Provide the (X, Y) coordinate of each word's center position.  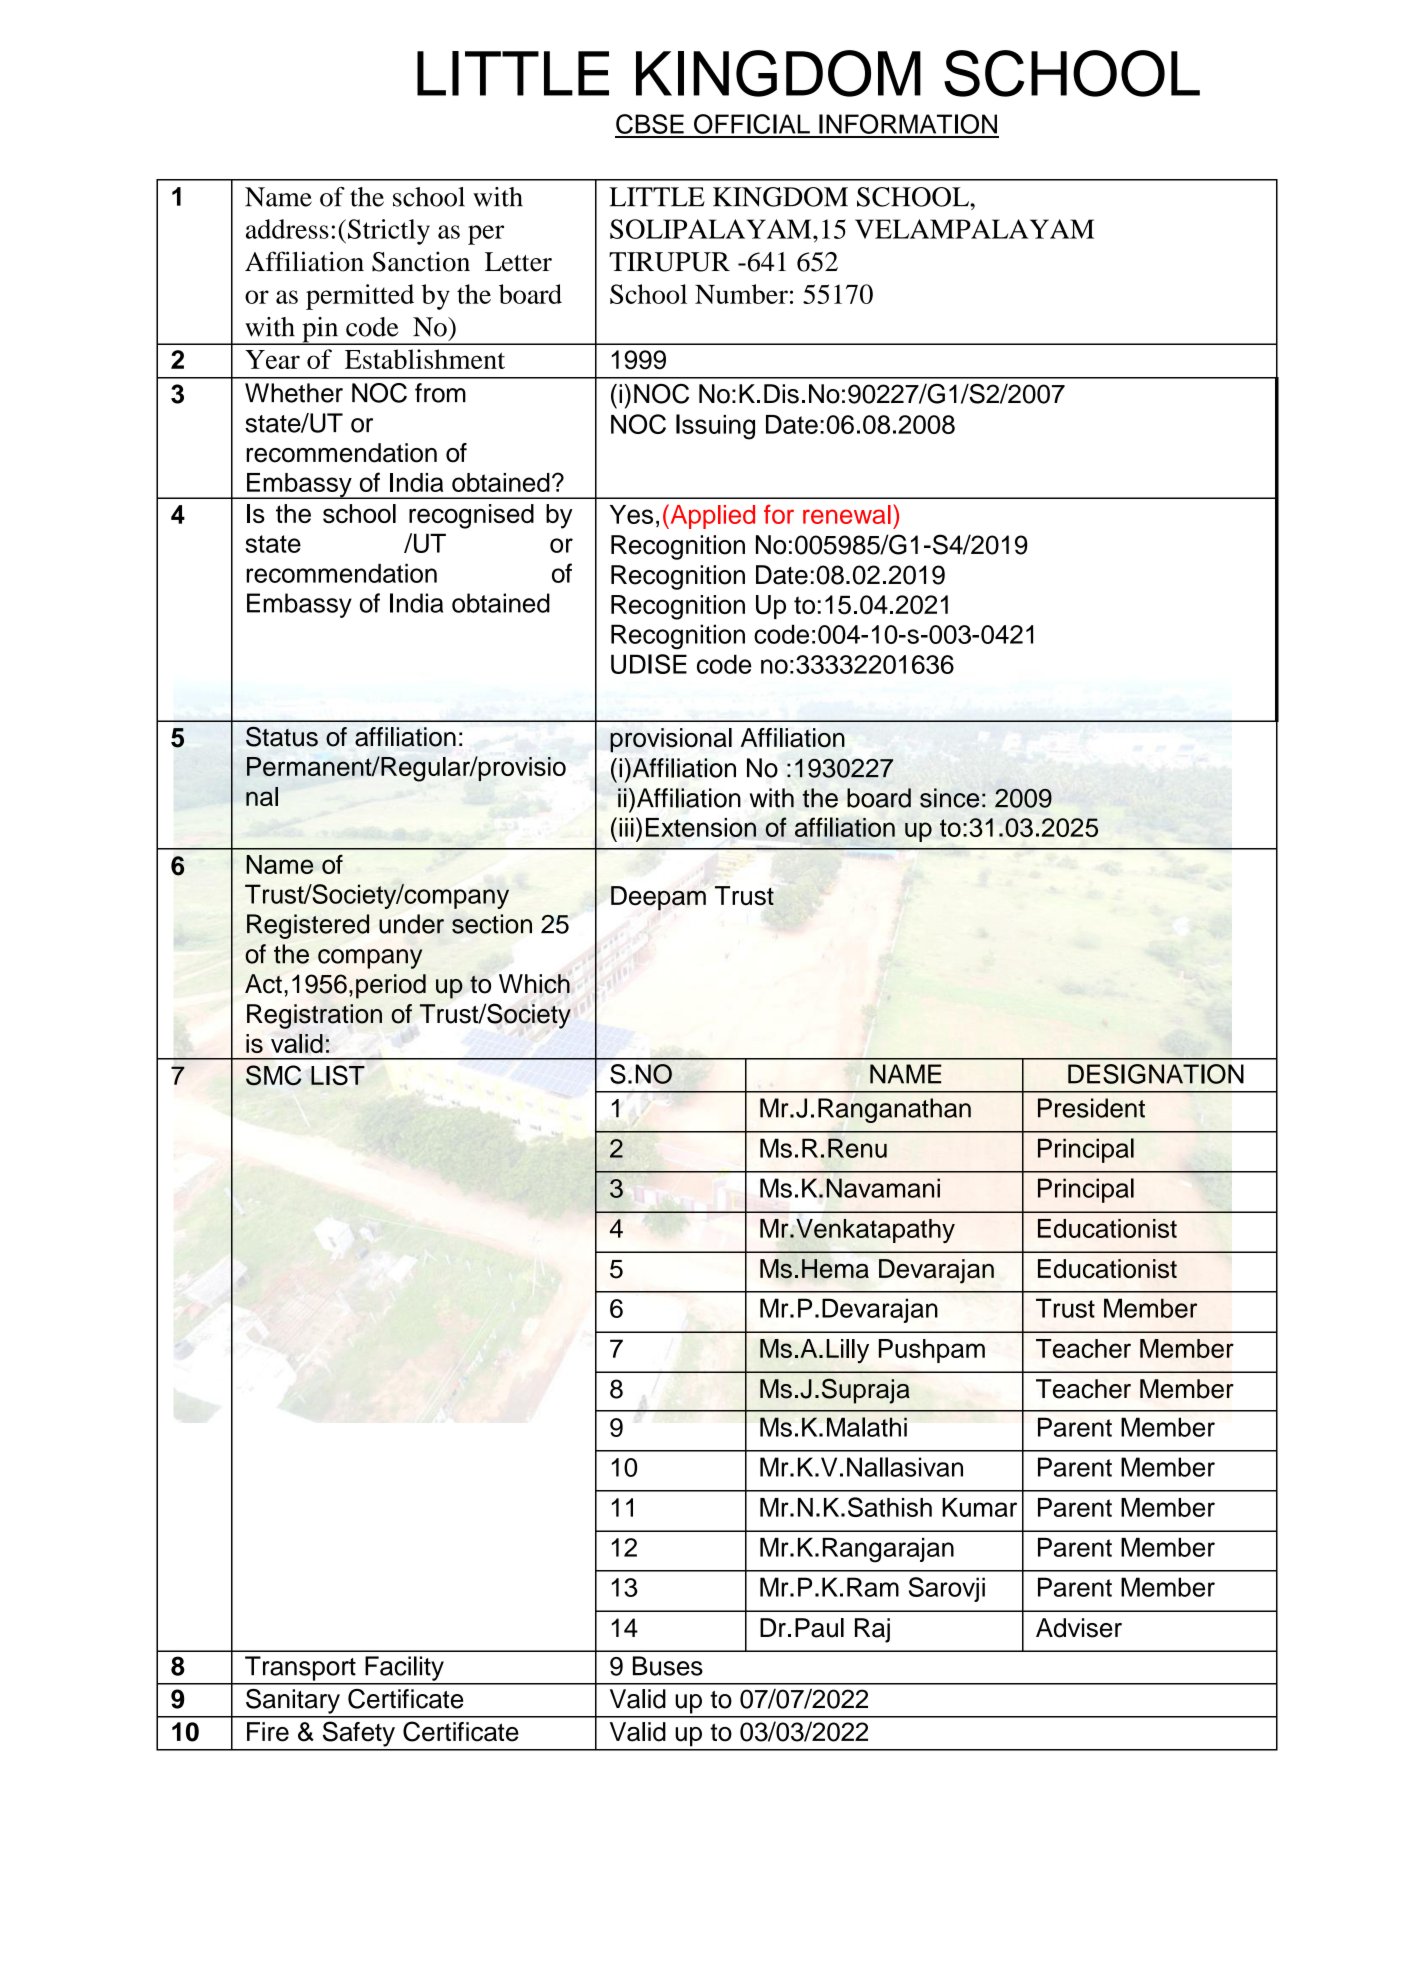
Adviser (1079, 1628)
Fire (268, 1732)
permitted (360, 297)
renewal (847, 514)
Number (741, 294)
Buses (668, 1666)
